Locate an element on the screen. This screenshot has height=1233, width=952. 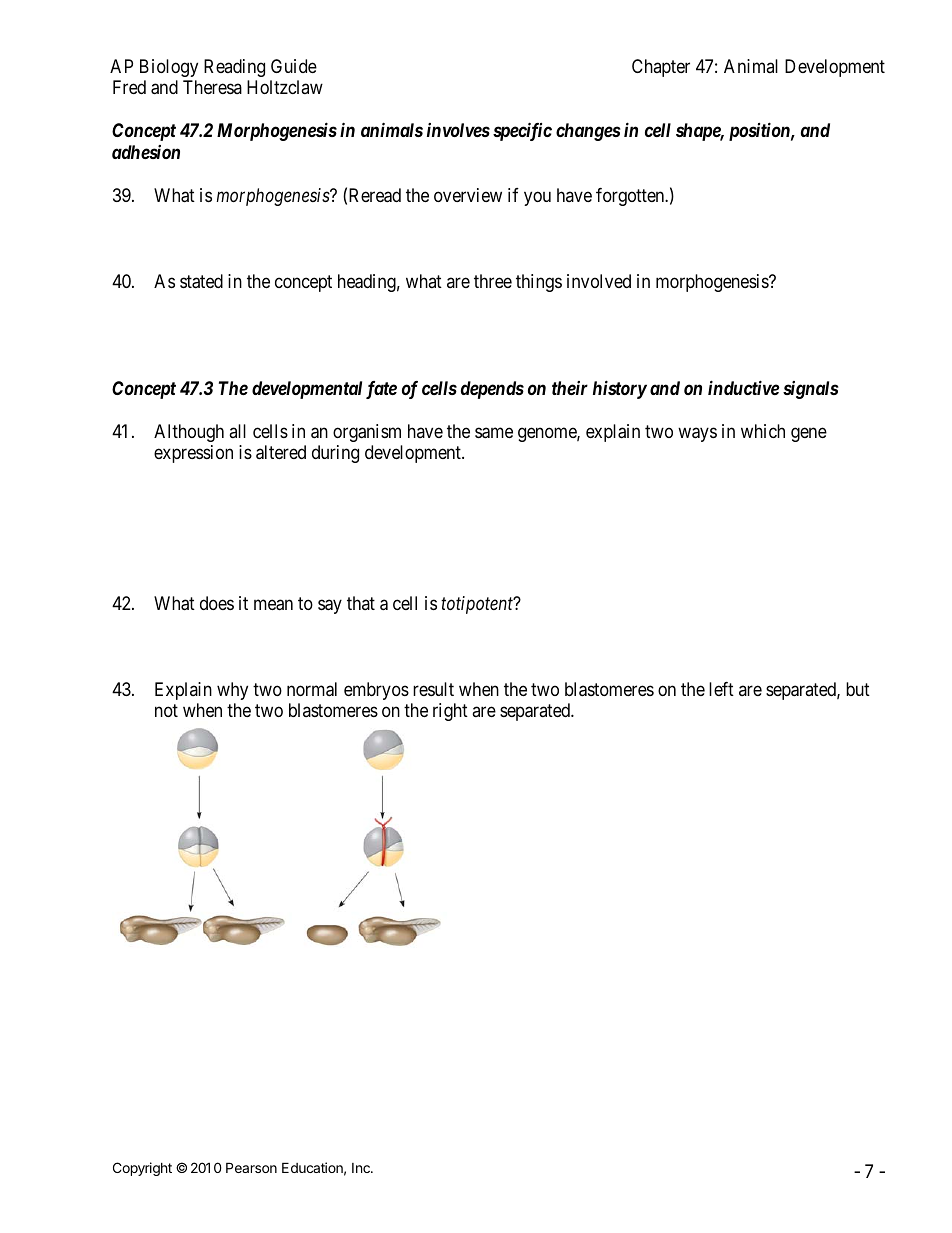
why is located at coordinates (232, 691).
